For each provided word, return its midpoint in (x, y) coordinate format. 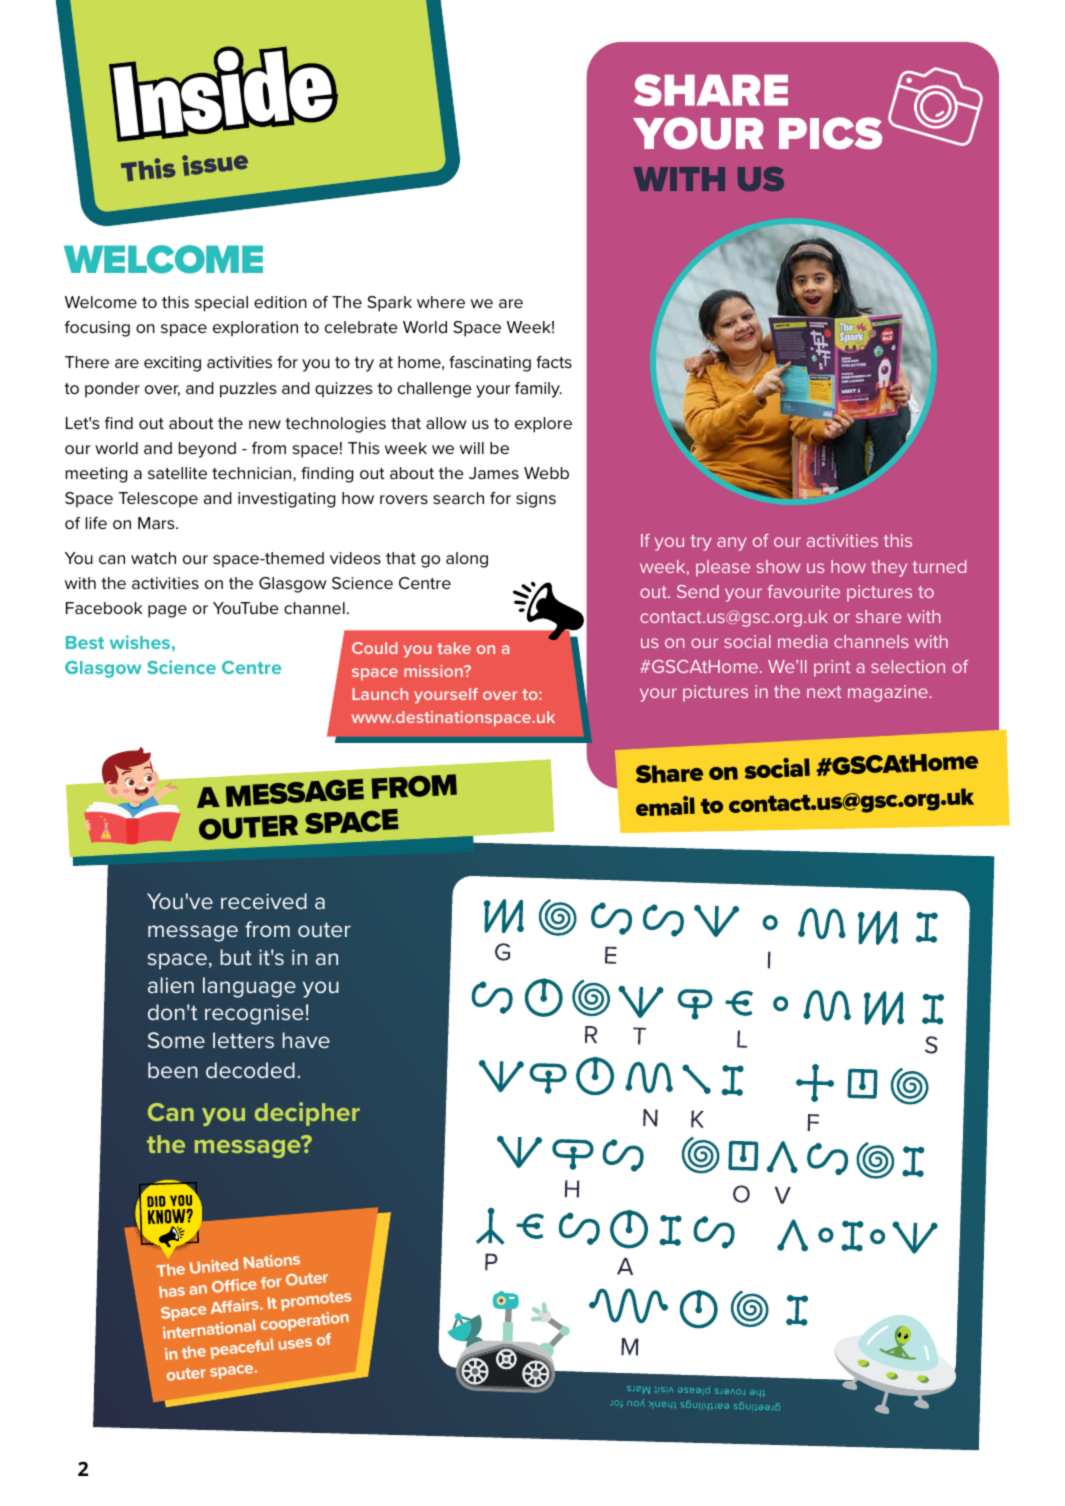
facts (554, 362)
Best (85, 642)
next (824, 692)
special (221, 304)
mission (434, 671)
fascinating (490, 364)
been (173, 1070)
